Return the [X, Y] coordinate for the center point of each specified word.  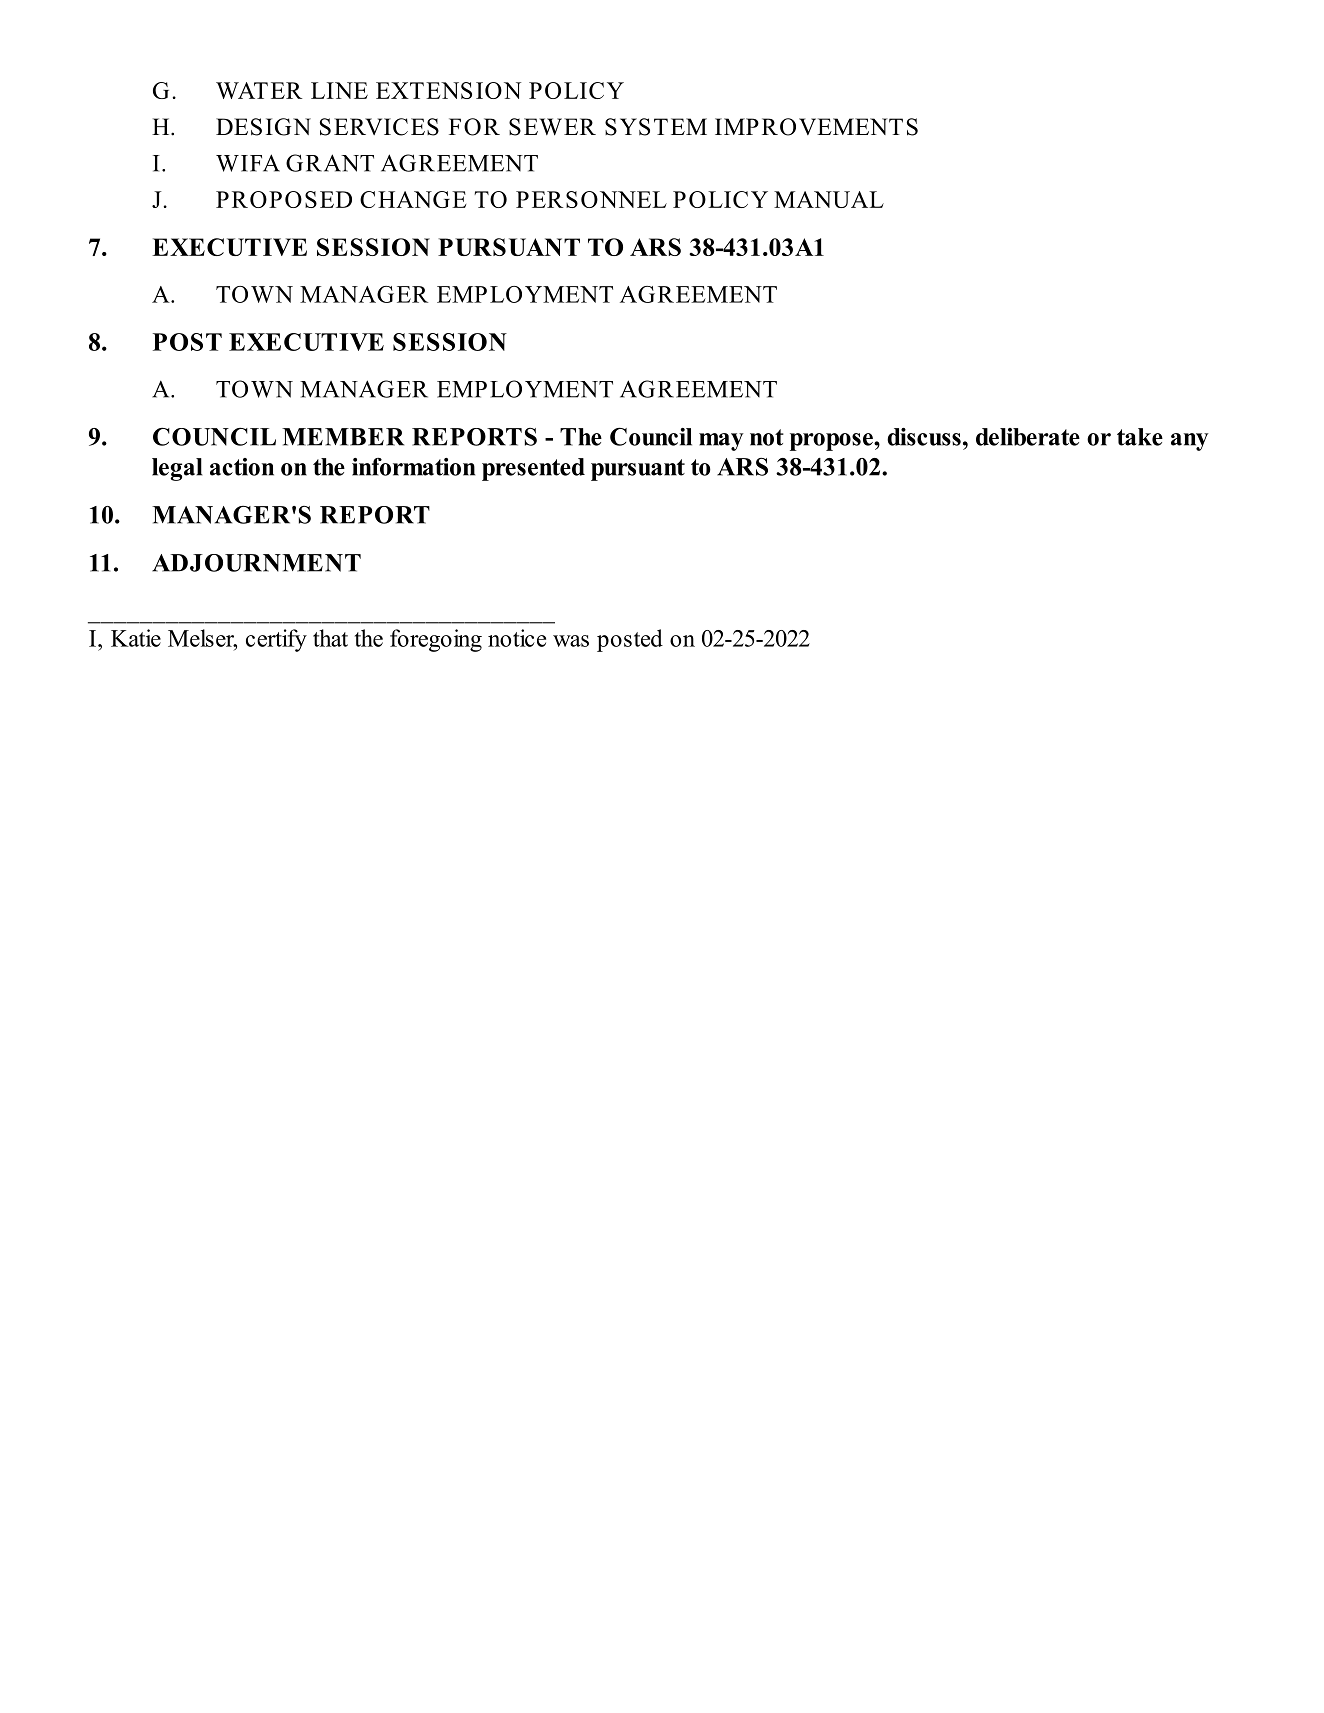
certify [276, 640]
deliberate [1028, 437]
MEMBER [343, 437]
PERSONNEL [591, 199]
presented [533, 469]
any [1190, 442]
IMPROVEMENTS [816, 127]
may [721, 442]
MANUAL [829, 199]
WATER [259, 90]
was [571, 641]
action [242, 467]
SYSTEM [656, 127]
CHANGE [413, 199]
